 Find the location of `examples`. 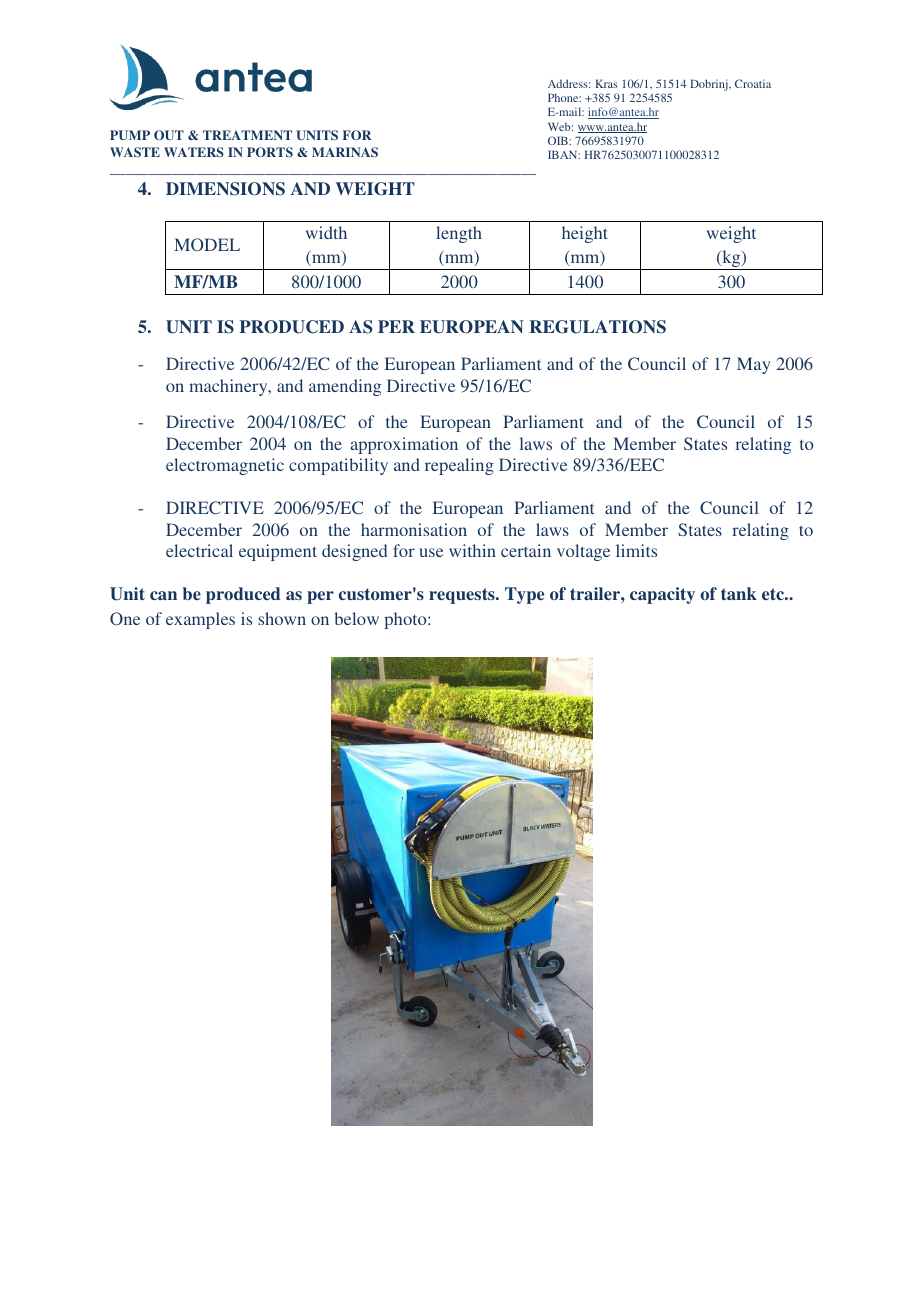

examples is located at coordinates (200, 620).
